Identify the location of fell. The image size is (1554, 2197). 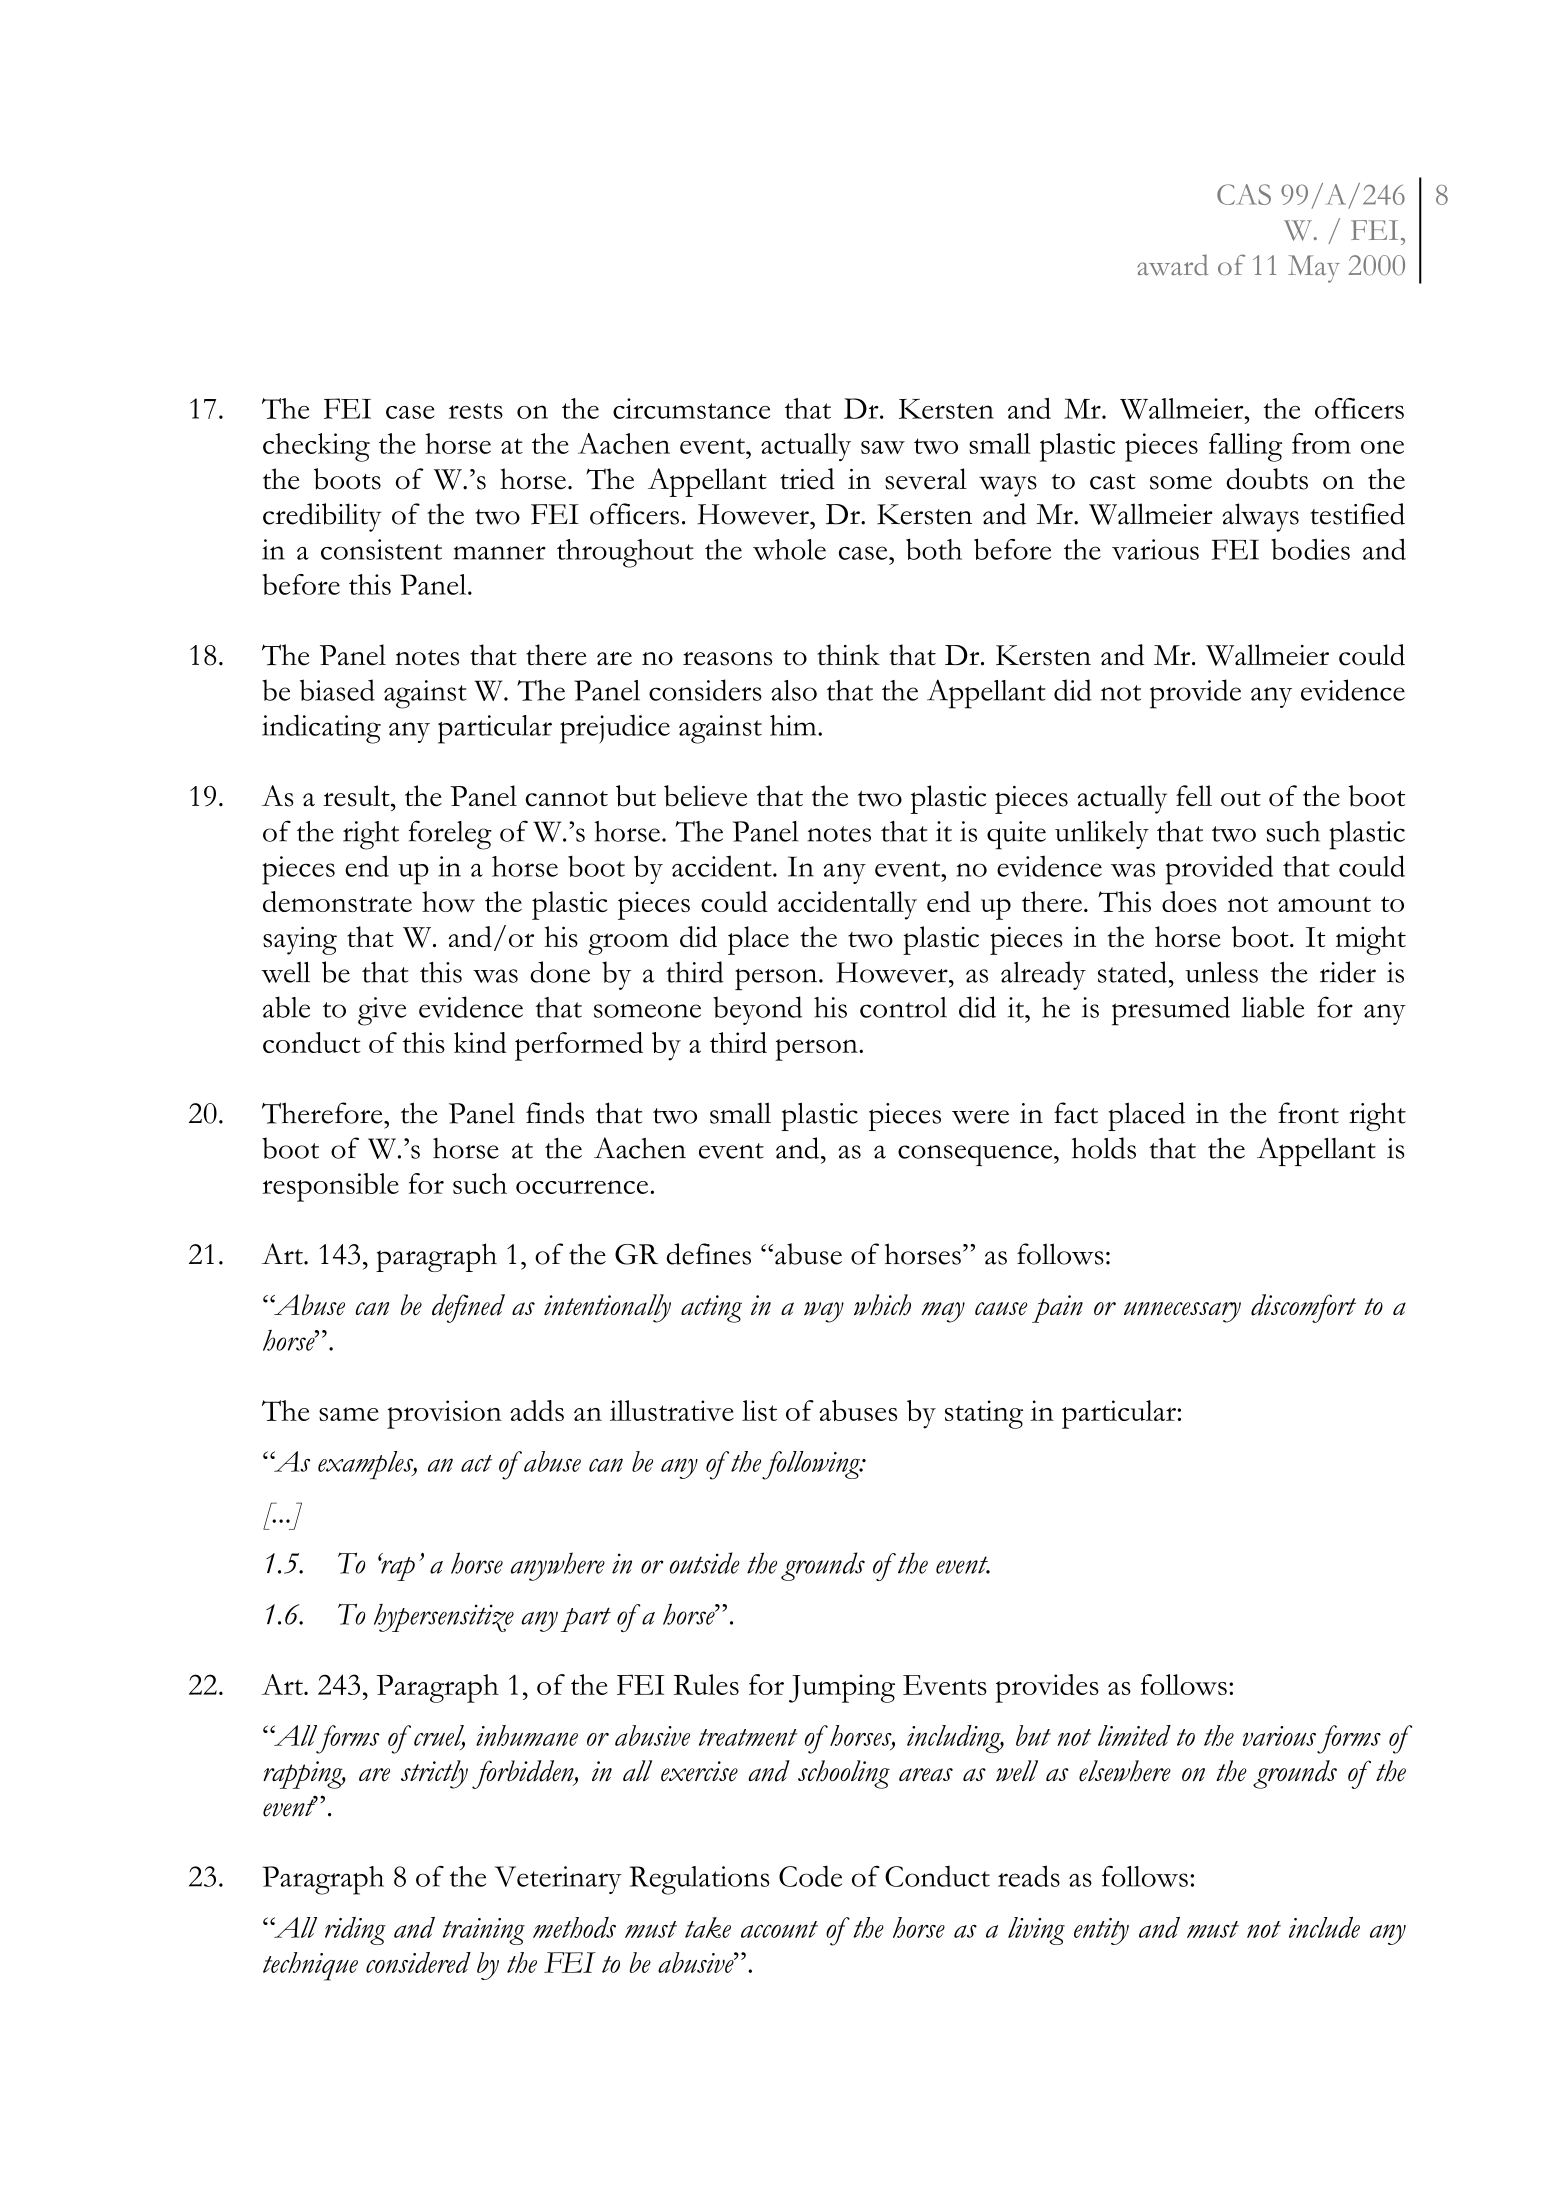
(1194, 796).
